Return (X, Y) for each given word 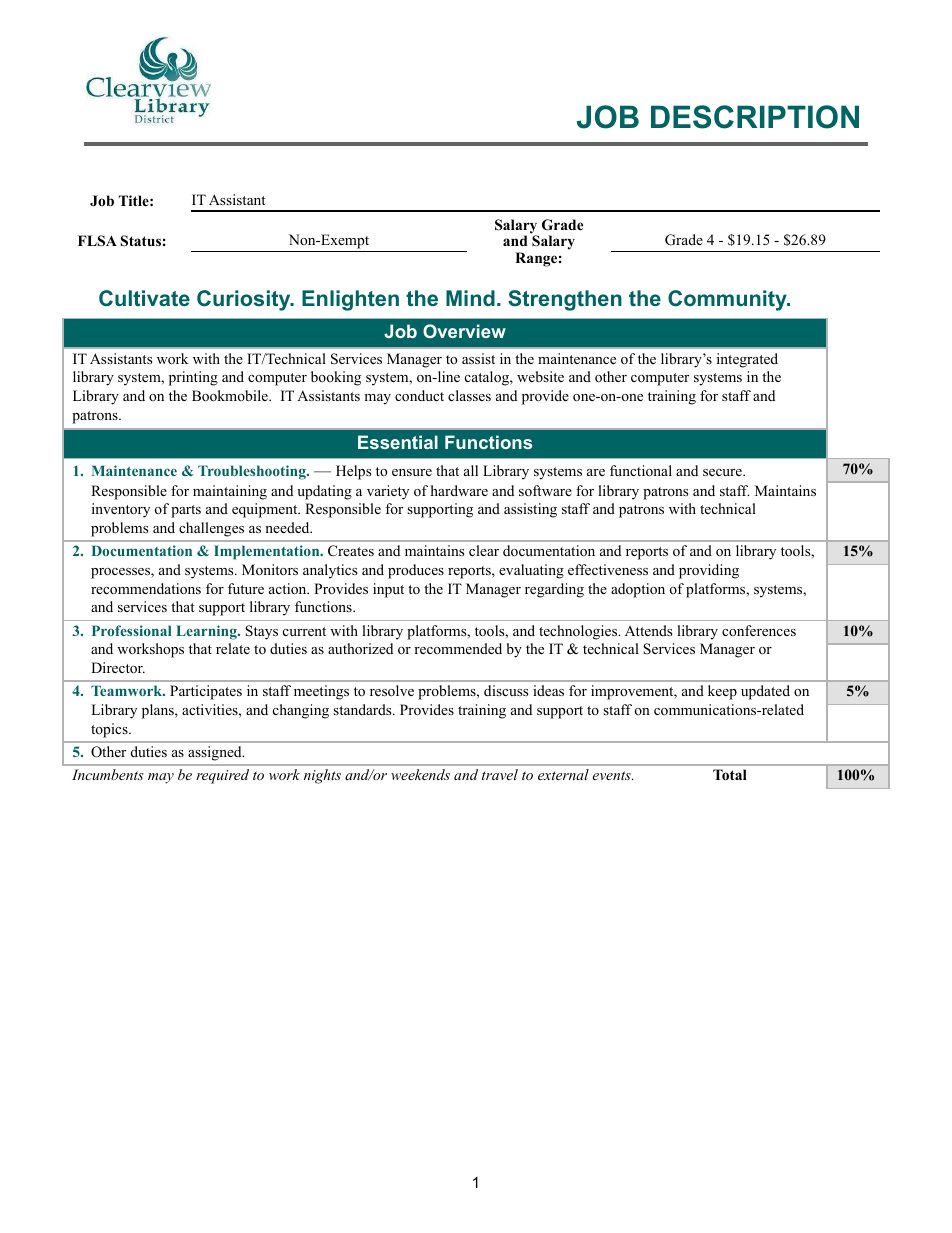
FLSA (97, 241)
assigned (216, 753)
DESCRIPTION (755, 117)
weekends (420, 774)
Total (730, 775)
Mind (470, 298)
